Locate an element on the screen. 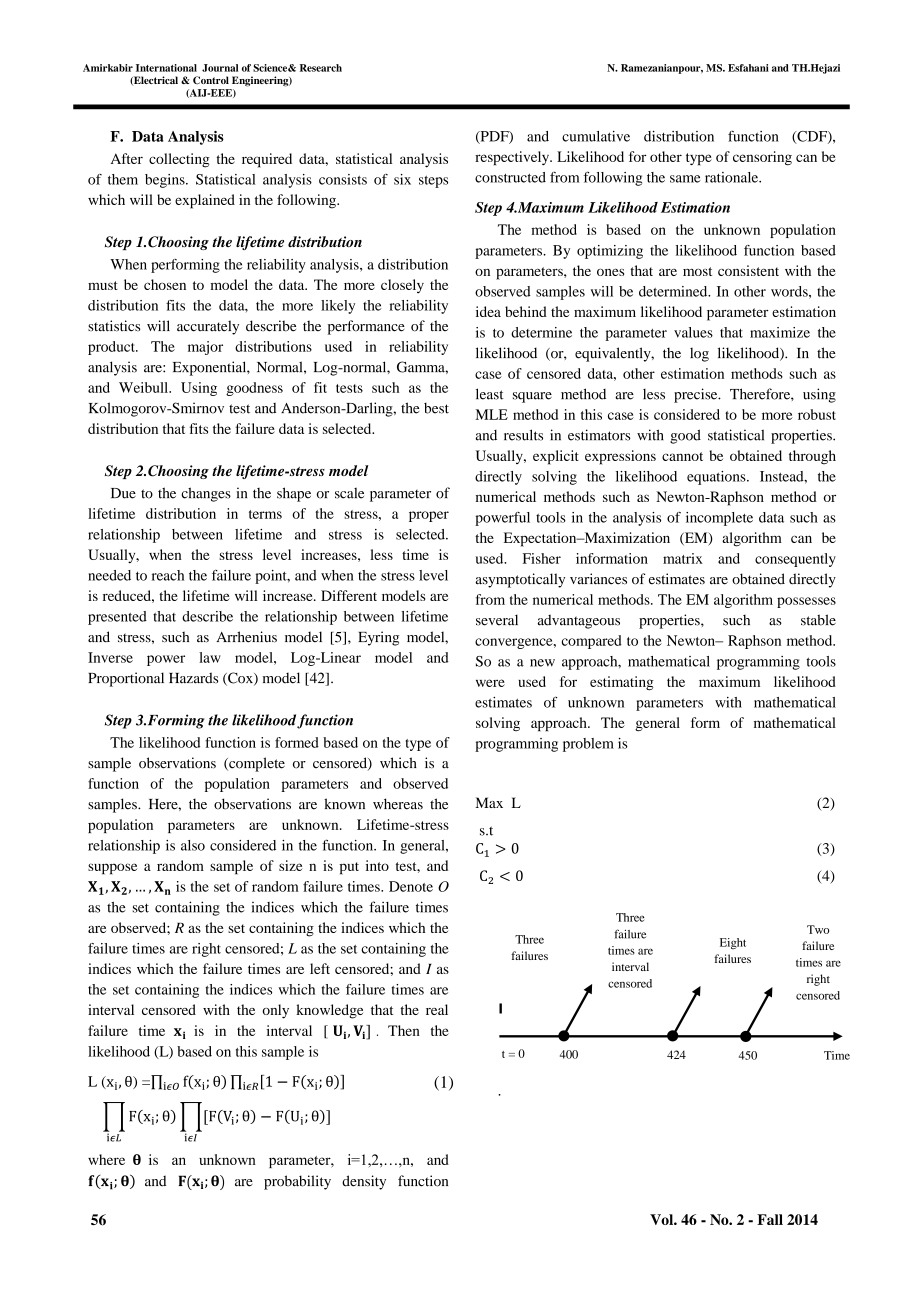 The image size is (924, 1308). least is located at coordinates (490, 394).
